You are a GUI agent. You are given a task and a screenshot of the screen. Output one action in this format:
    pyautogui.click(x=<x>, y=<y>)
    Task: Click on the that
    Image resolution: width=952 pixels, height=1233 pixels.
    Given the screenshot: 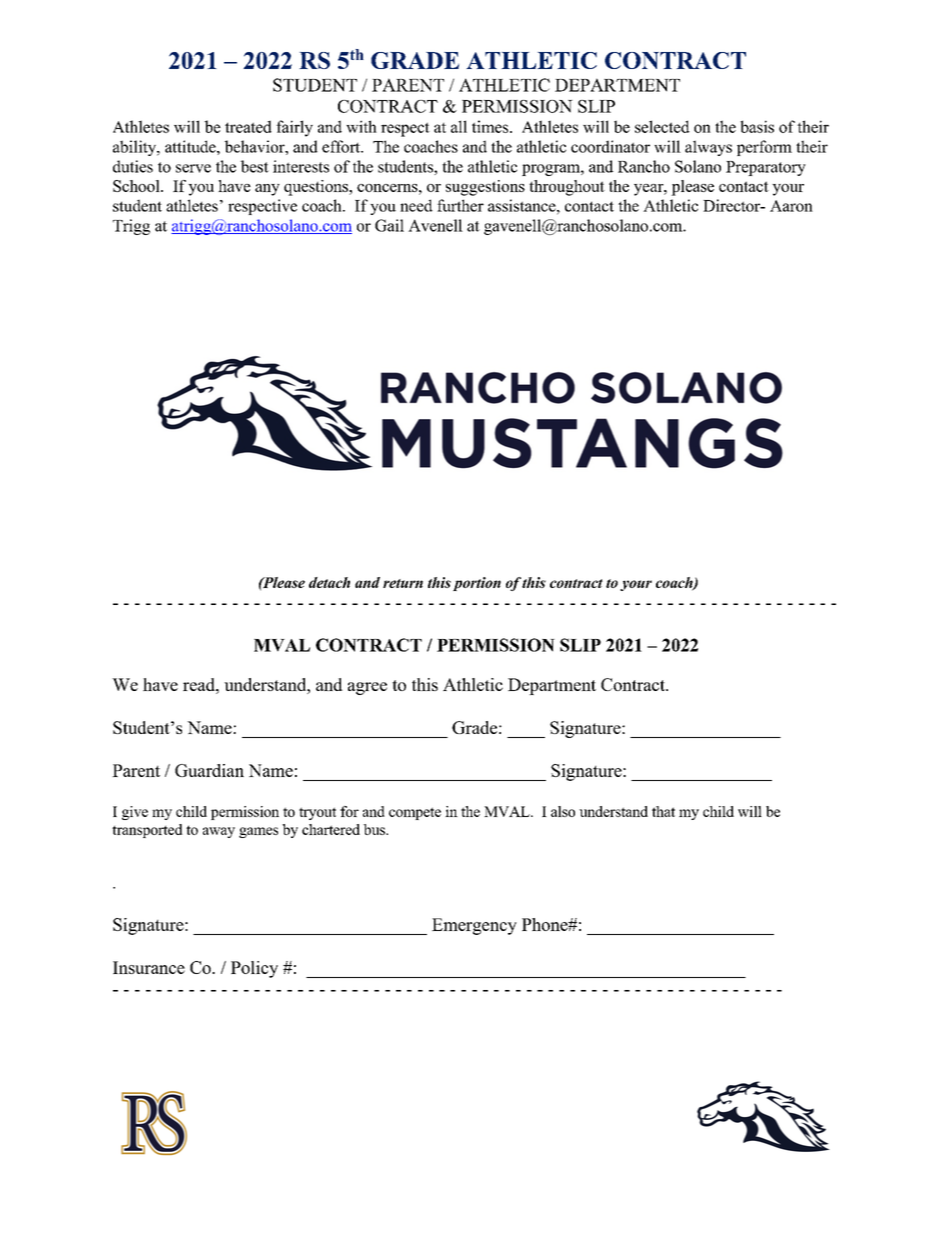 What is the action you would take?
    pyautogui.click(x=663, y=811)
